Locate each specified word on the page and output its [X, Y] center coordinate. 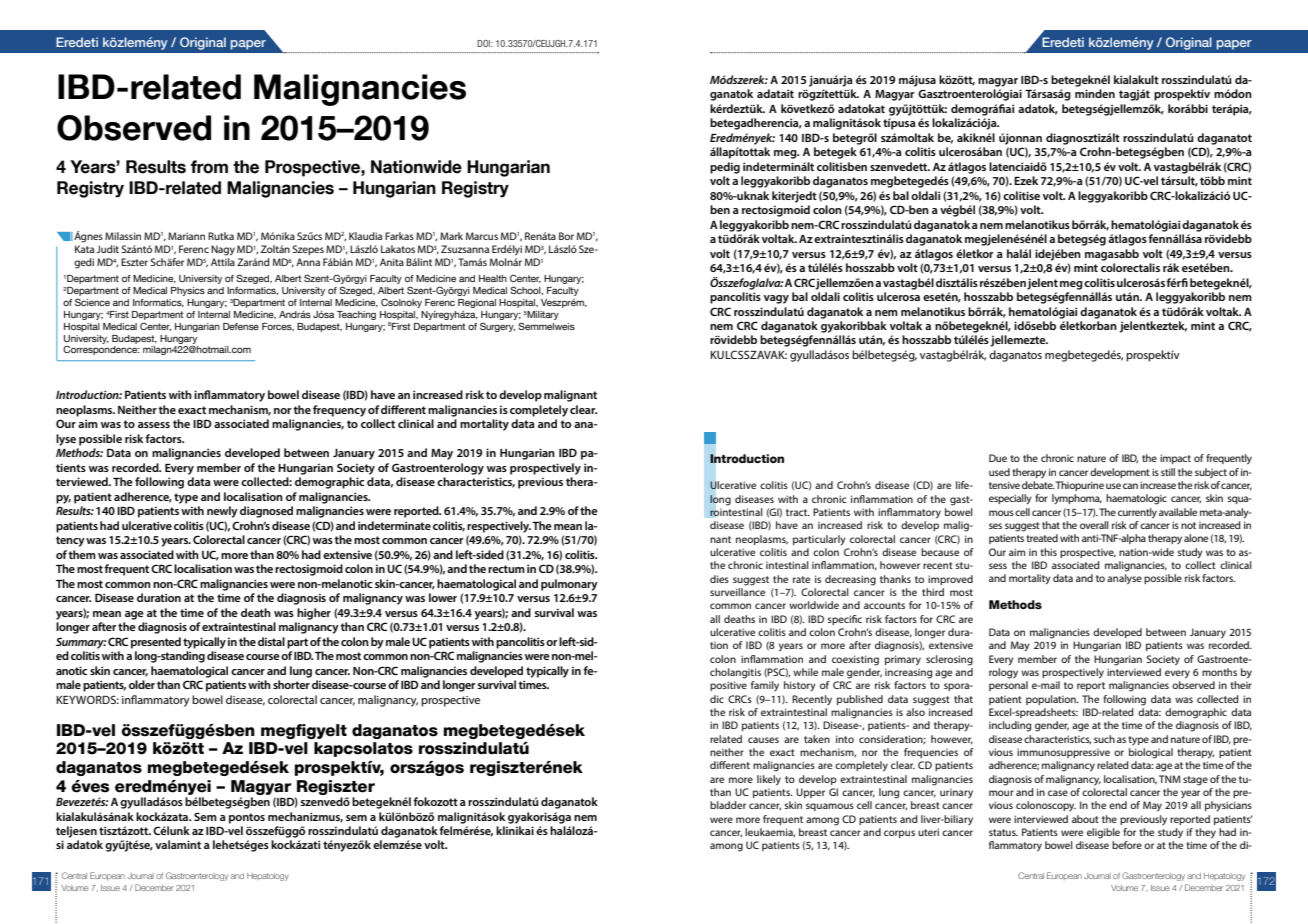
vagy [776, 299]
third [933, 592]
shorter [291, 684]
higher [314, 614]
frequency [339, 411]
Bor [566, 236]
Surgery [497, 327]
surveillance [737, 592]
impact [1175, 459]
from [209, 167]
